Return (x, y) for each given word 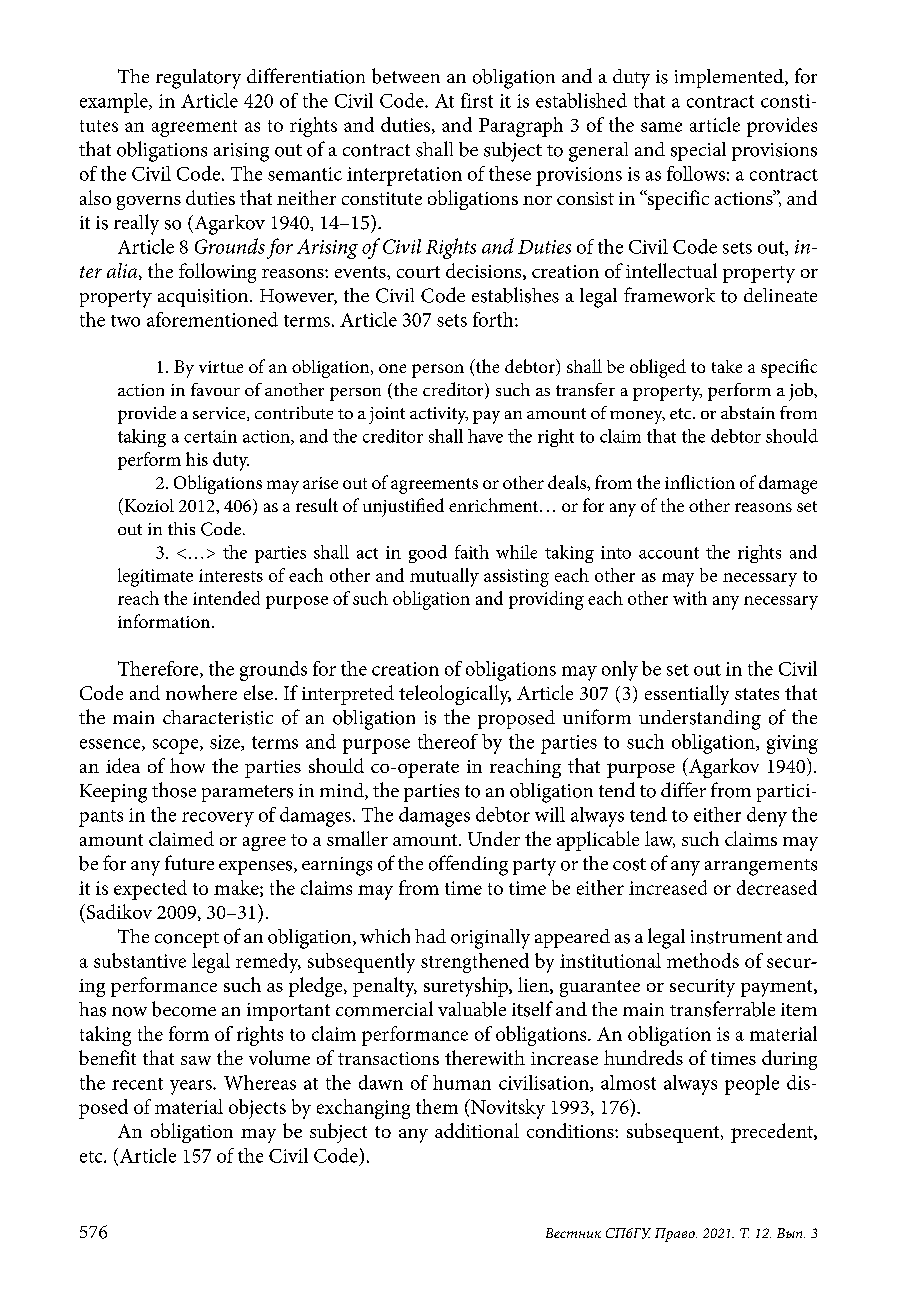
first (477, 100)
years (192, 1087)
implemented (730, 78)
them (437, 1106)
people (752, 1085)
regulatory (198, 79)
